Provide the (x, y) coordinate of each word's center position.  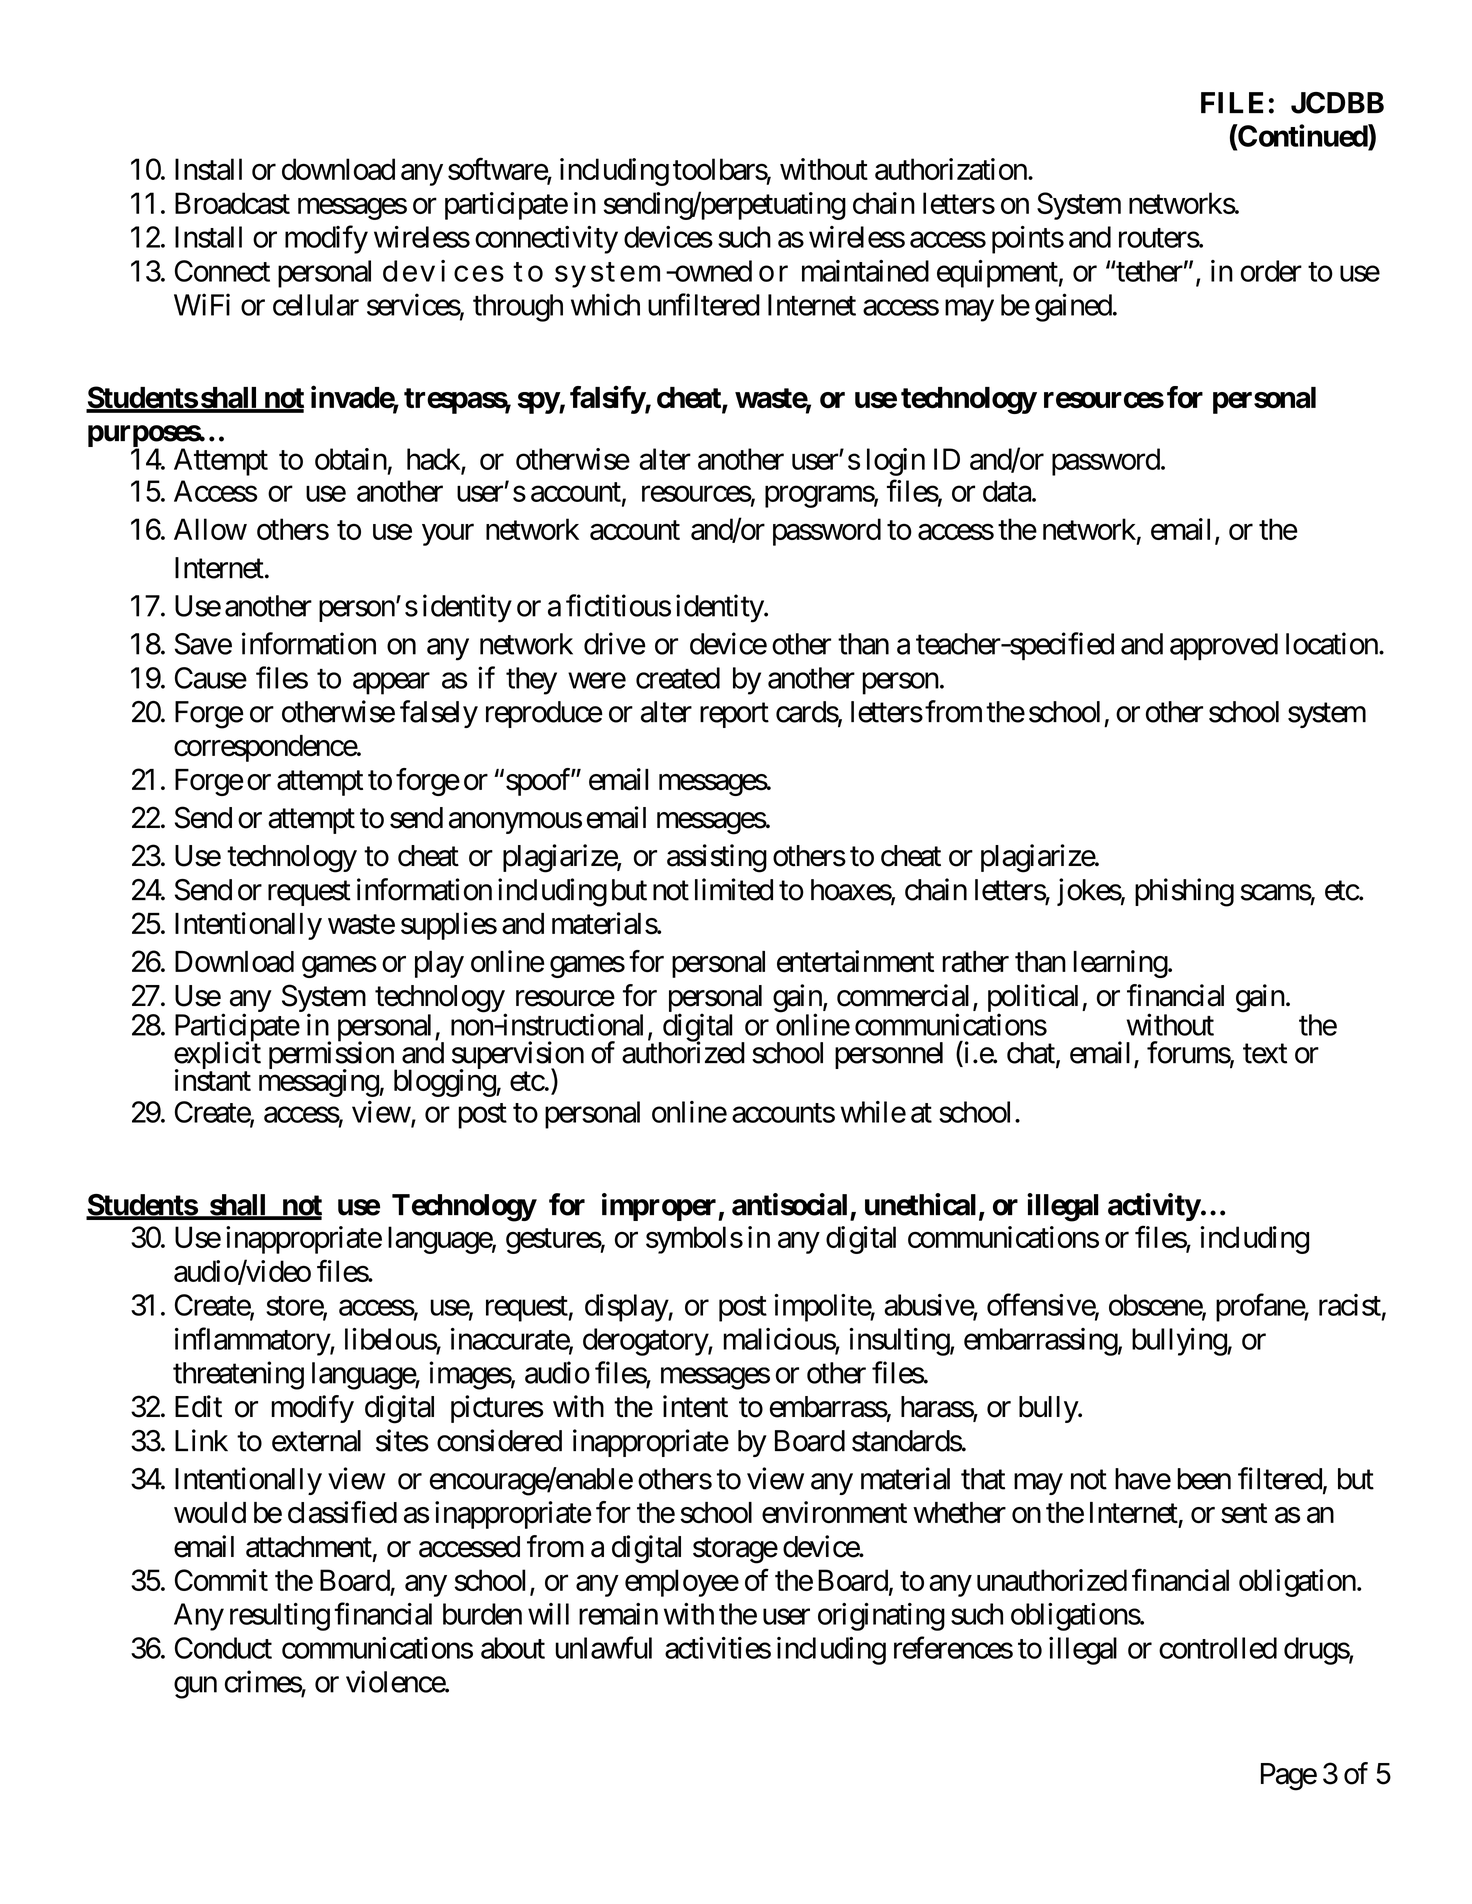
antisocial (789, 1204)
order (1271, 271)
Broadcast (232, 203)
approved (1224, 646)
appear (391, 684)
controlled (1218, 1648)
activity (1154, 1207)
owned (712, 271)
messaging (319, 1083)
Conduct (223, 1648)
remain (618, 1614)
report (734, 715)
